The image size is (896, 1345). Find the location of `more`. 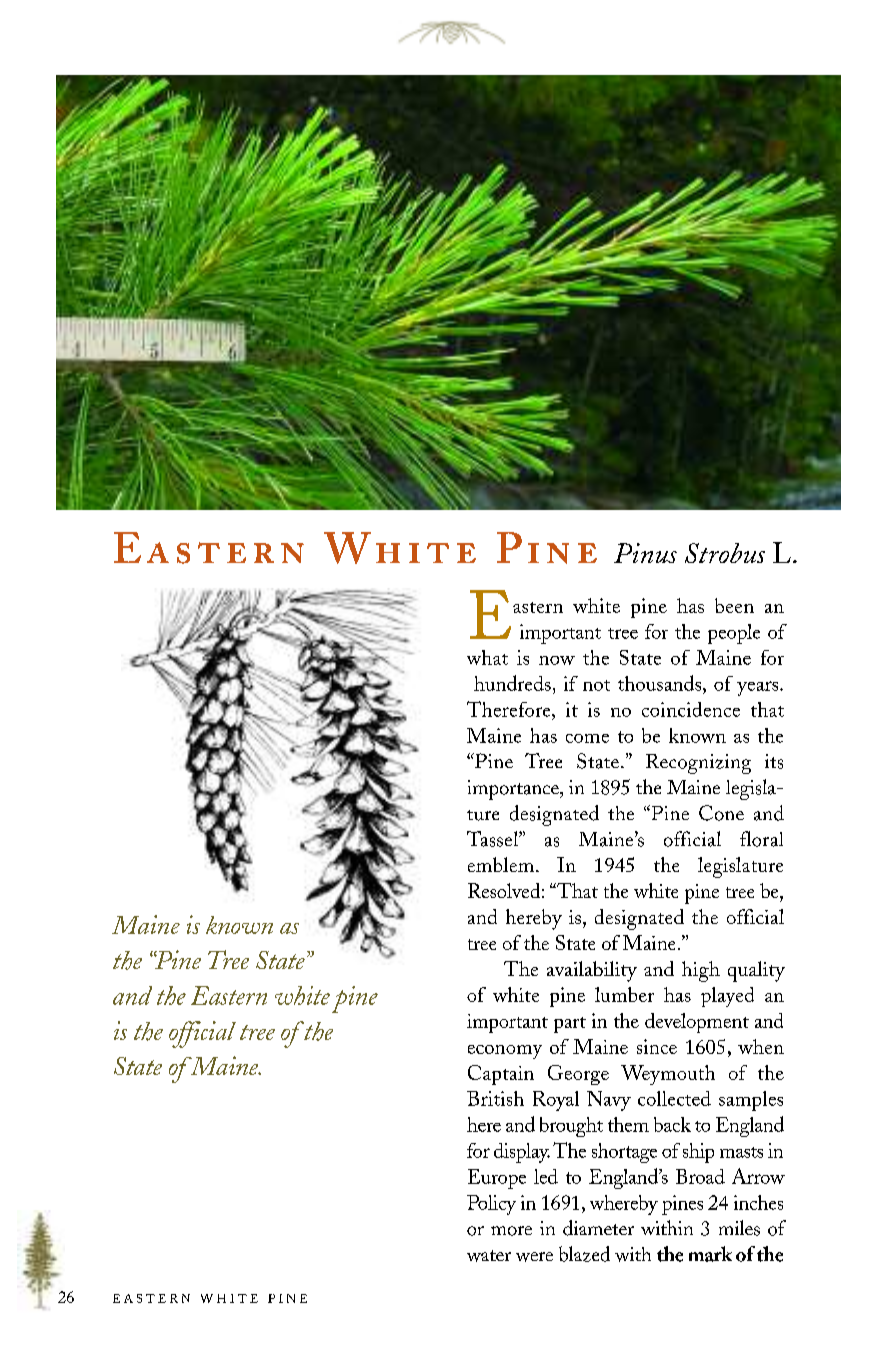

more is located at coordinates (511, 1231).
